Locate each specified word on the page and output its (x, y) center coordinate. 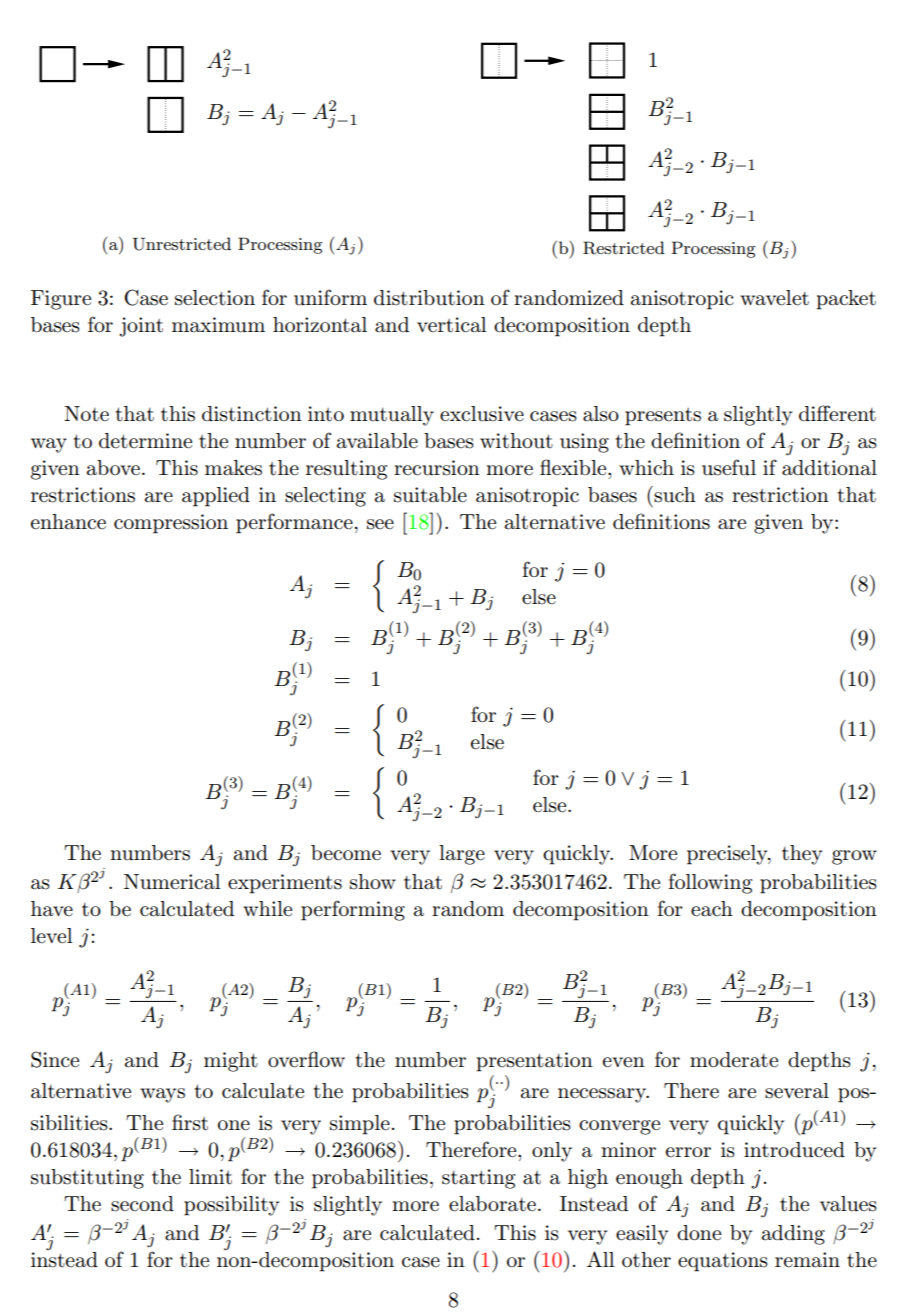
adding (793, 1235)
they (802, 855)
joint (141, 327)
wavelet (774, 298)
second (142, 1204)
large (462, 855)
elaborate (492, 1204)
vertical (452, 325)
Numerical (172, 882)
